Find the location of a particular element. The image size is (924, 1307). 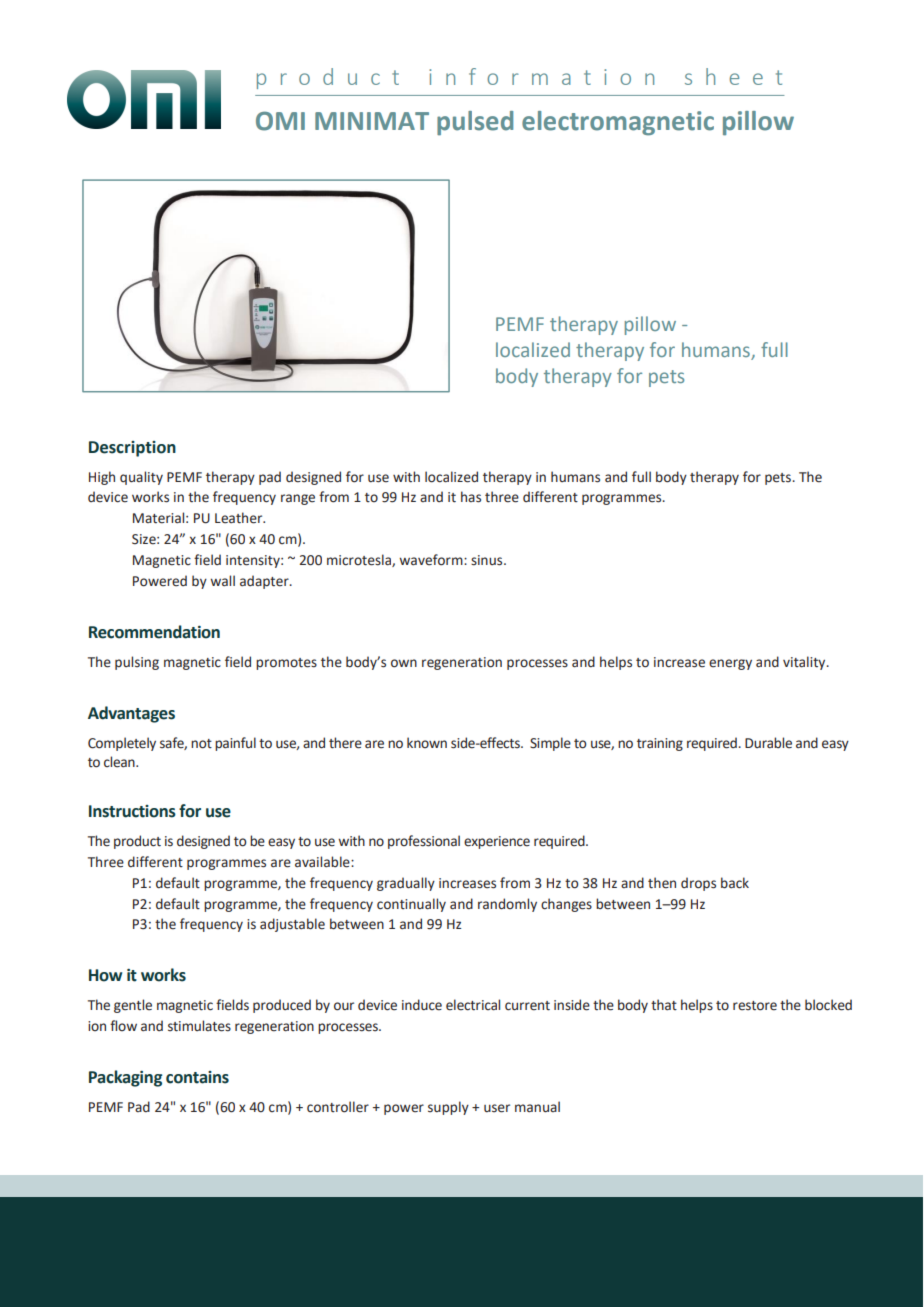

product is located at coordinates (137, 842).
